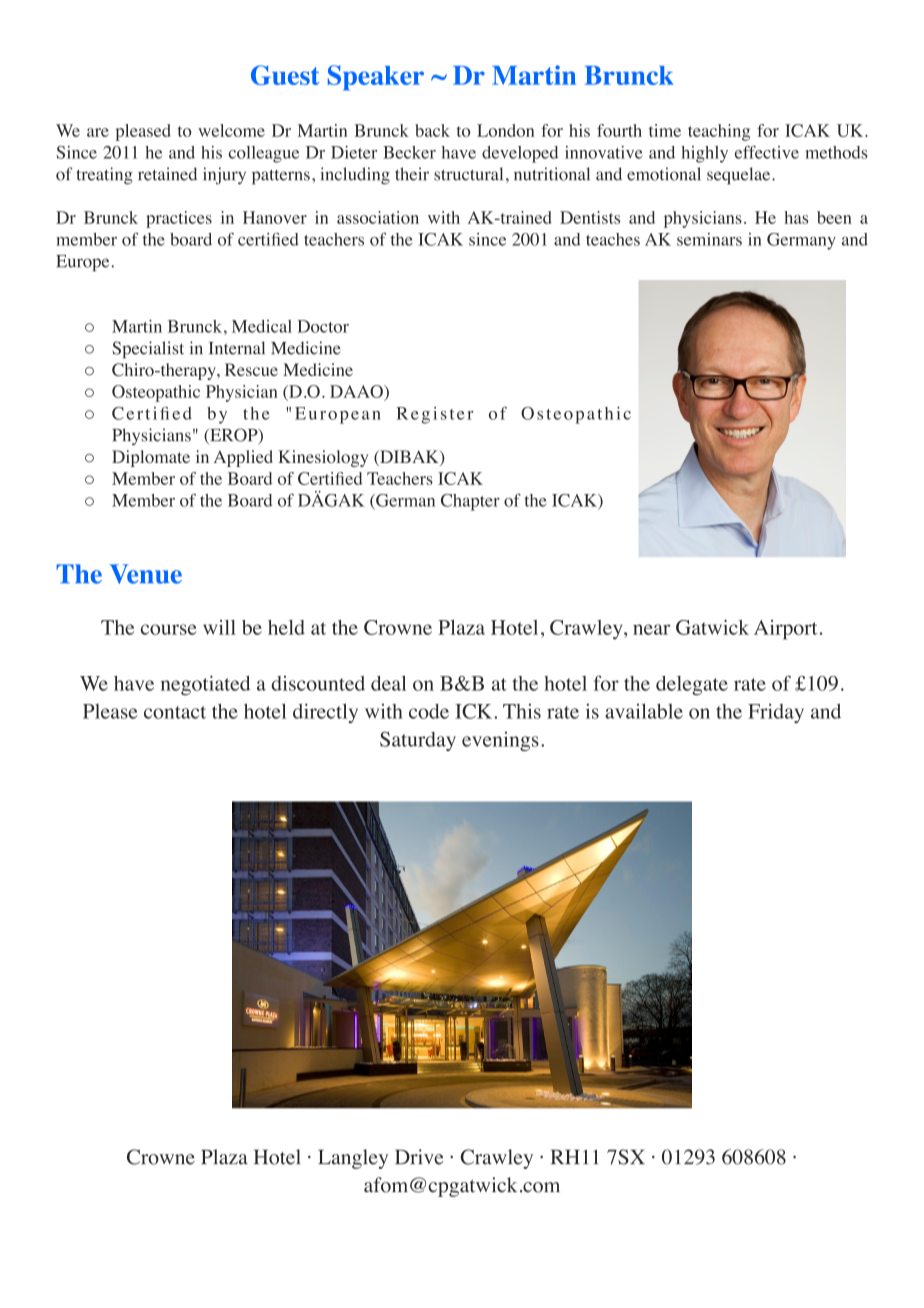  I want to click on teaching, so click(719, 132).
